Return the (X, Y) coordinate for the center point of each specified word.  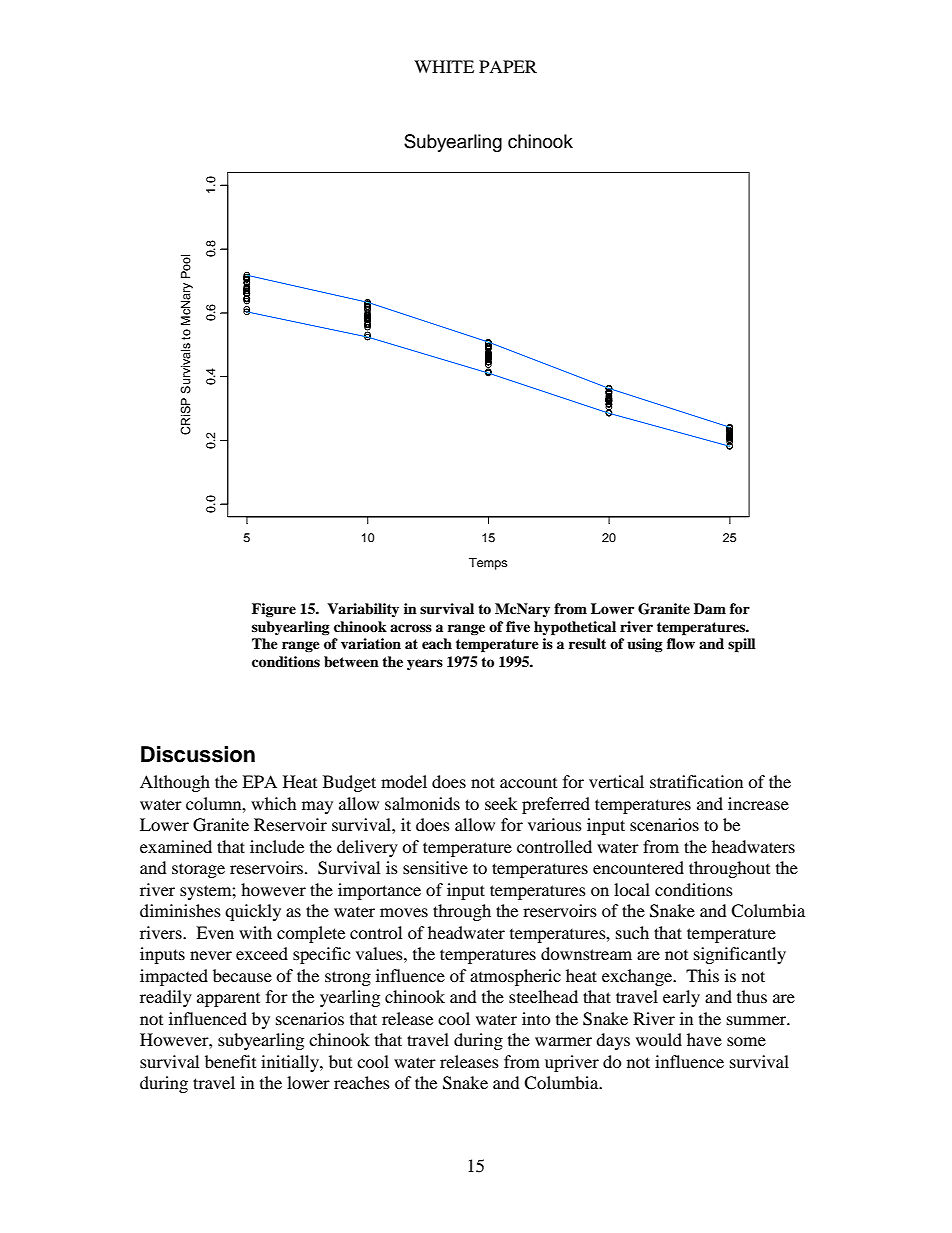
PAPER (508, 66)
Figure (274, 610)
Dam (710, 608)
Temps (488, 564)
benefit (230, 1061)
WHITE (444, 66)
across (411, 628)
